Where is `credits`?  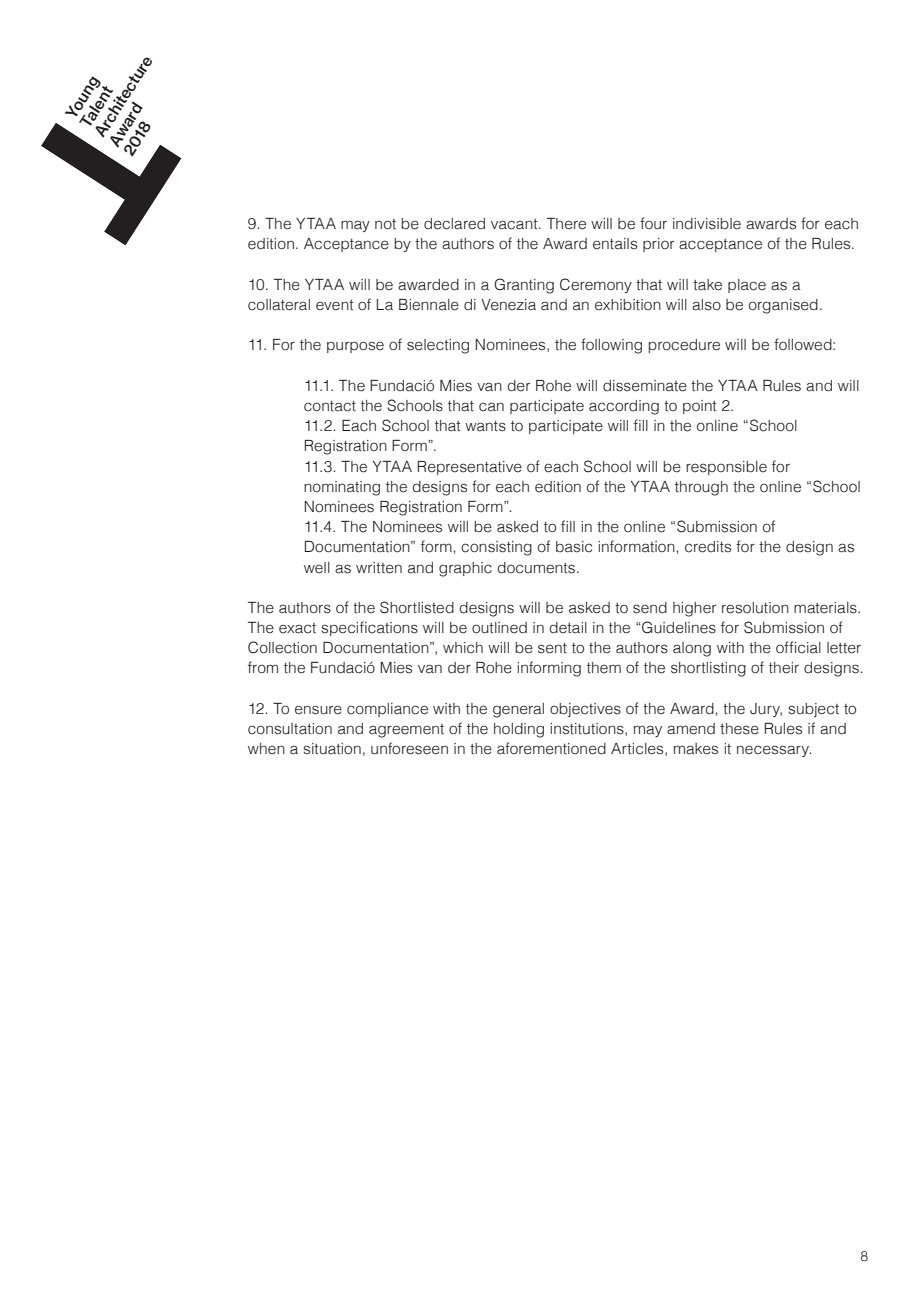 credits is located at coordinates (708, 547).
